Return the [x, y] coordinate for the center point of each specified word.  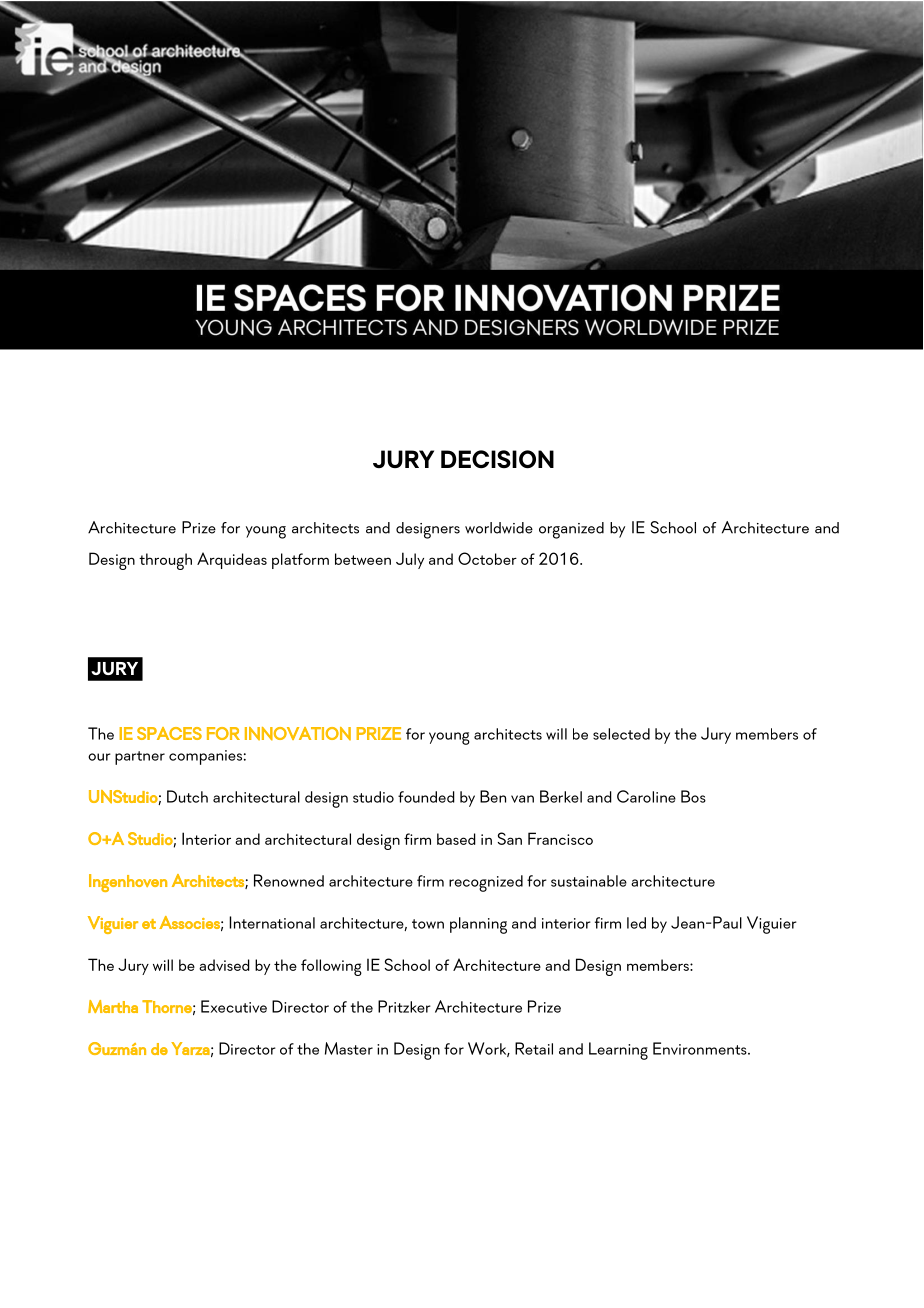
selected [621, 734]
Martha [113, 1006]
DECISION [497, 459]
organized [571, 530]
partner [140, 758]
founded [426, 797]
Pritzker [404, 1006]
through [165, 561]
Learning [618, 1051]
